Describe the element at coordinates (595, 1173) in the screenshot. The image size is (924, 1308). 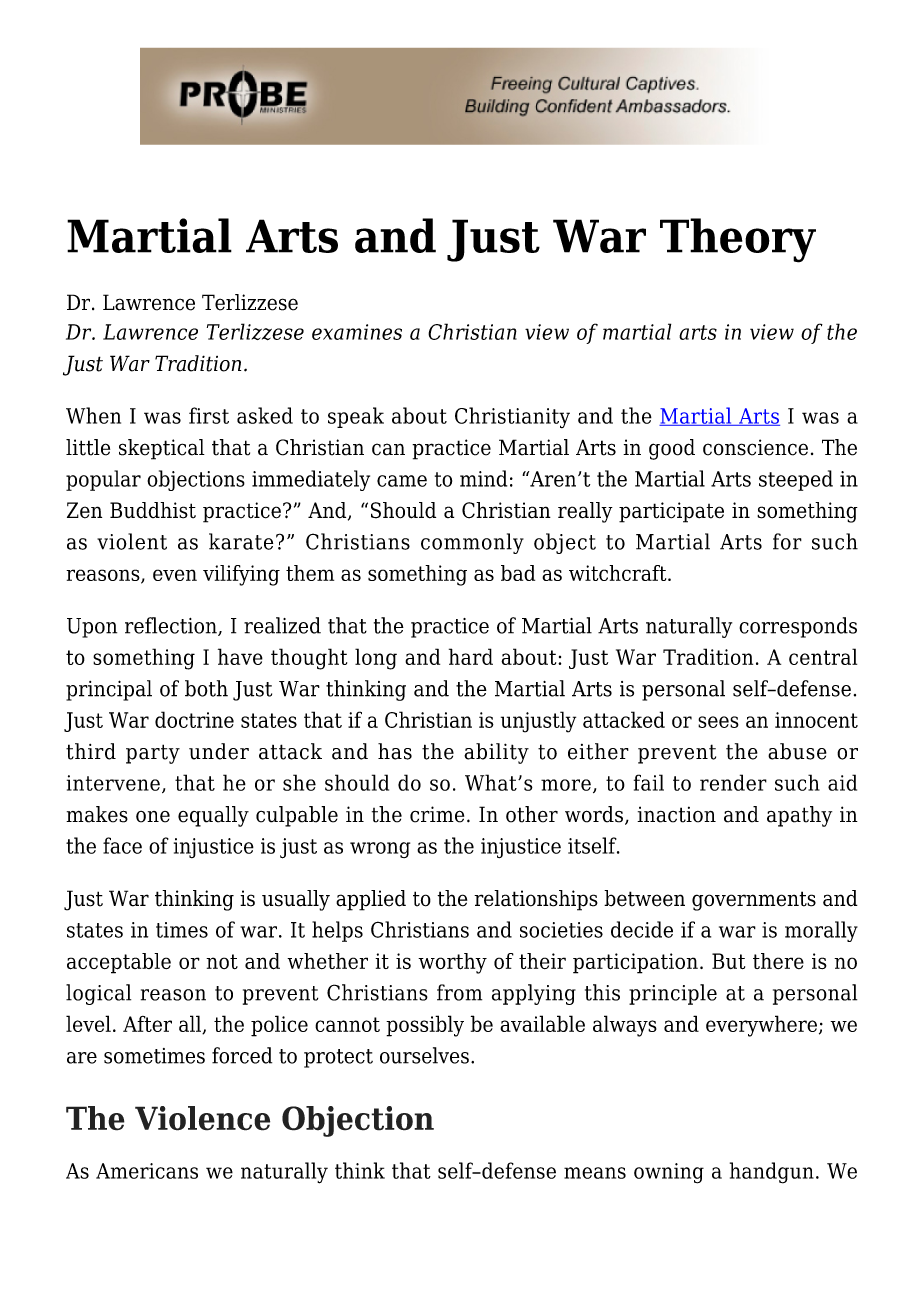
I see `means` at that location.
